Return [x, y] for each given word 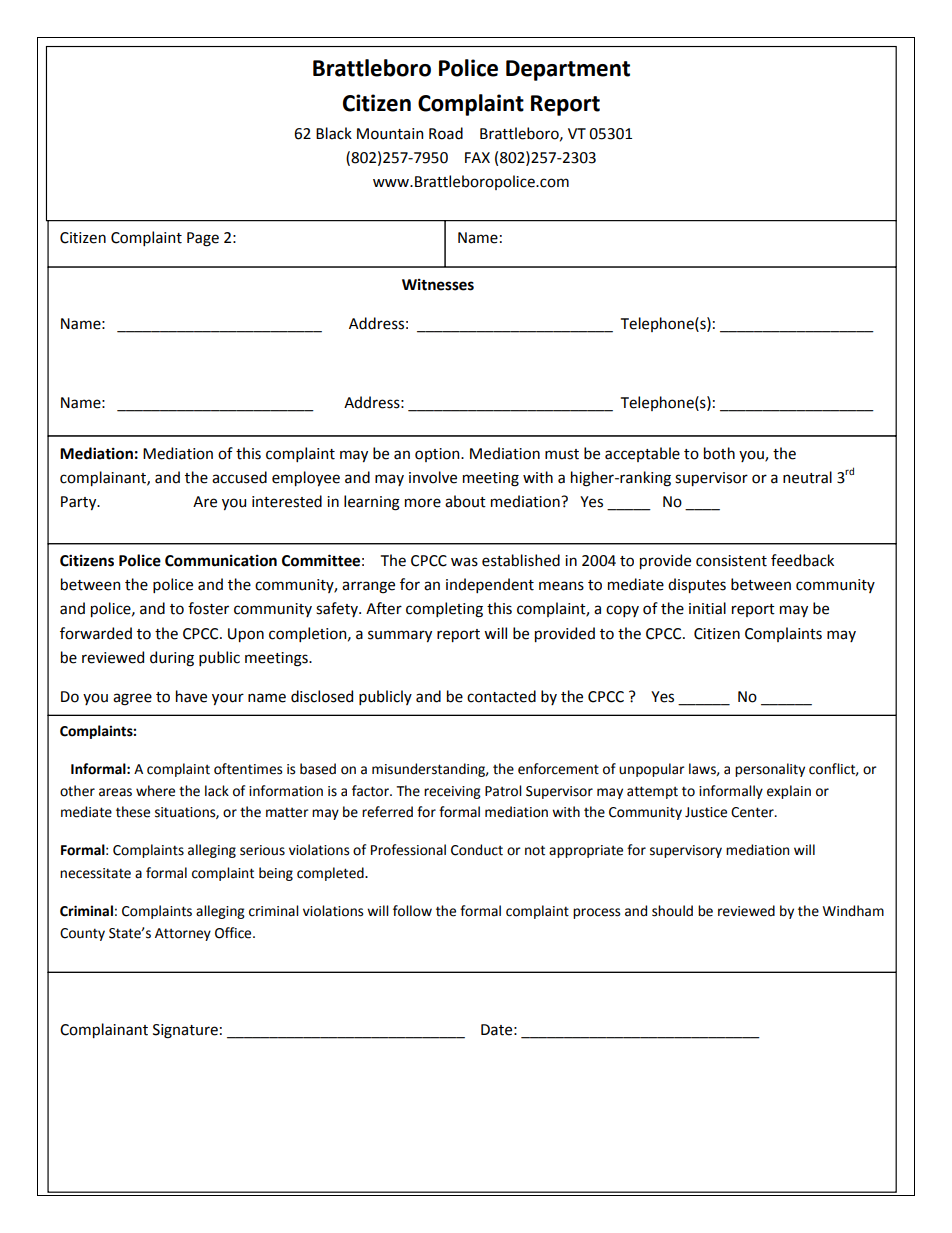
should [672, 911]
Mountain [390, 134]
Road [446, 133]
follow [412, 911]
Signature [185, 1031]
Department [568, 70]
